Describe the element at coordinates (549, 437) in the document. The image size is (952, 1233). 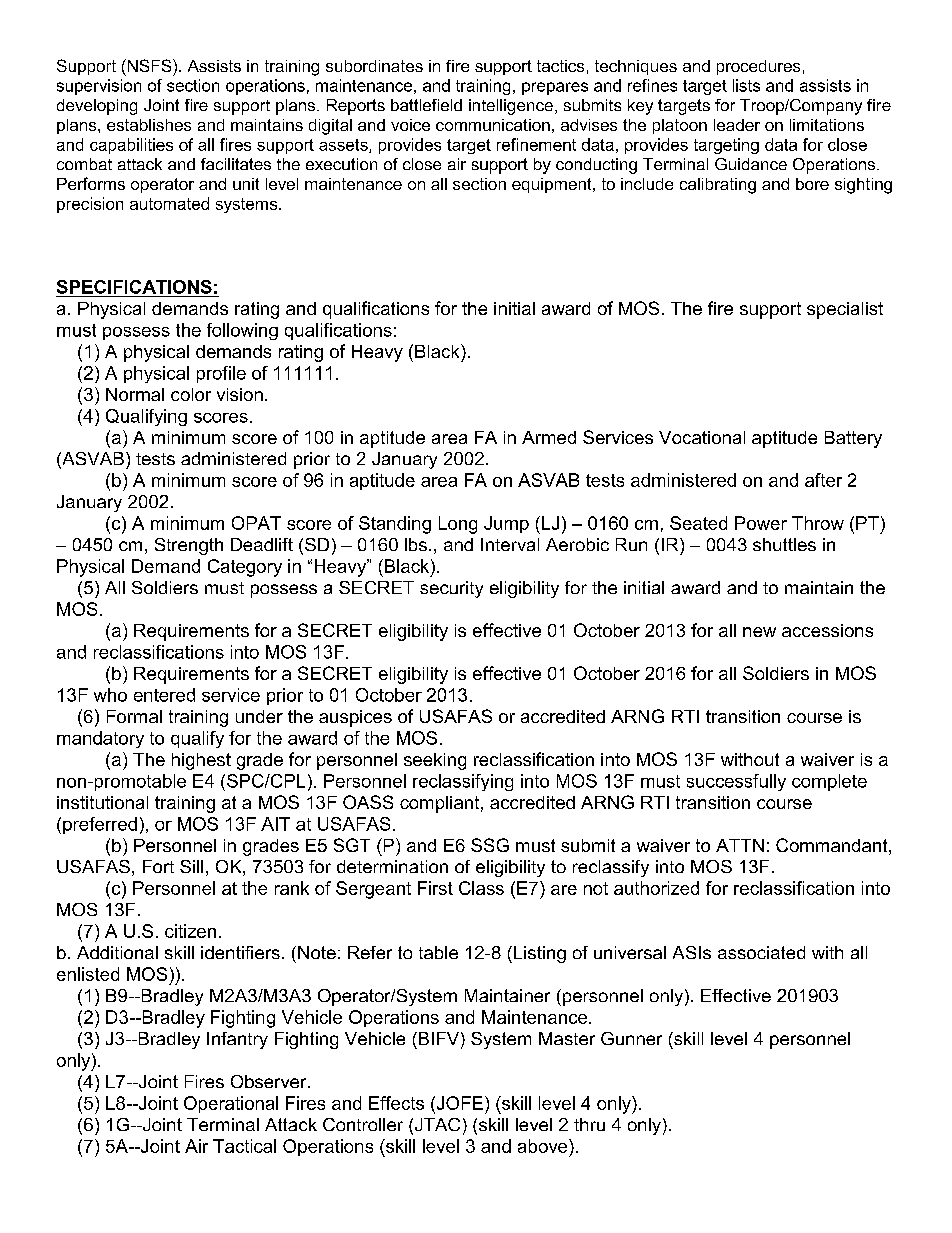
I see `Armed` at that location.
